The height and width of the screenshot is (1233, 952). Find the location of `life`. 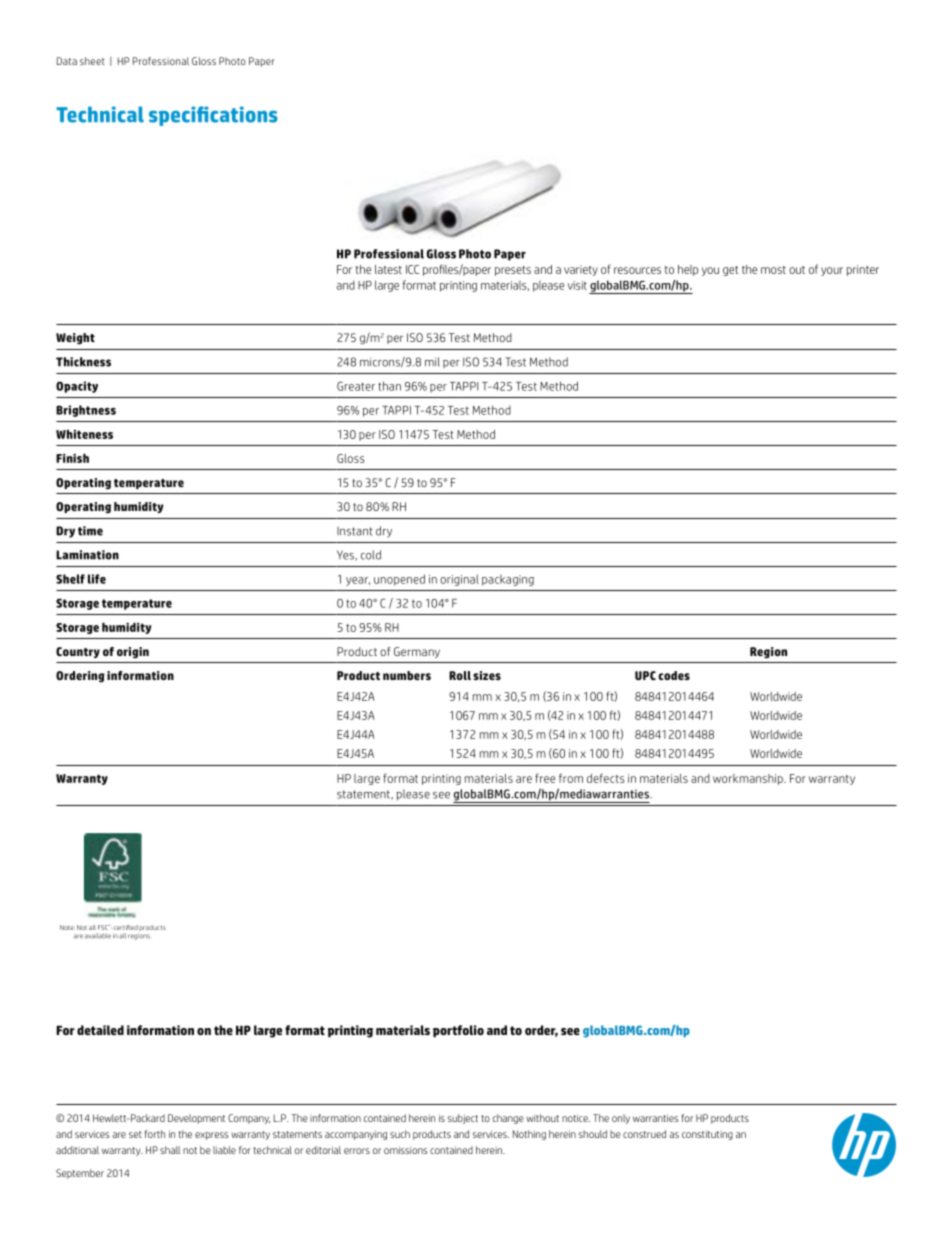

life is located at coordinates (97, 579).
